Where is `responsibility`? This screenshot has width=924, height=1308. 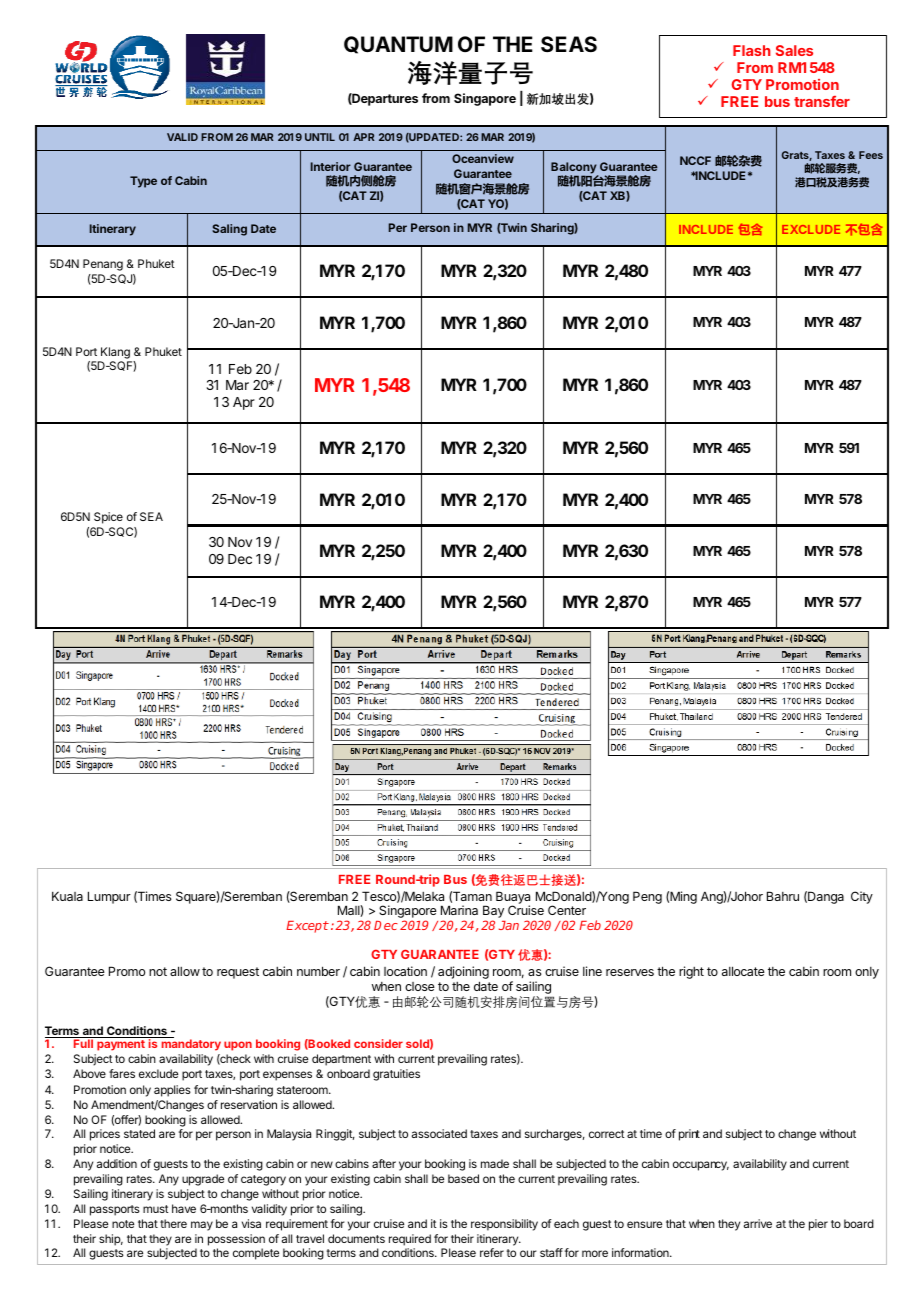
responsibility is located at coordinates (504, 1225).
